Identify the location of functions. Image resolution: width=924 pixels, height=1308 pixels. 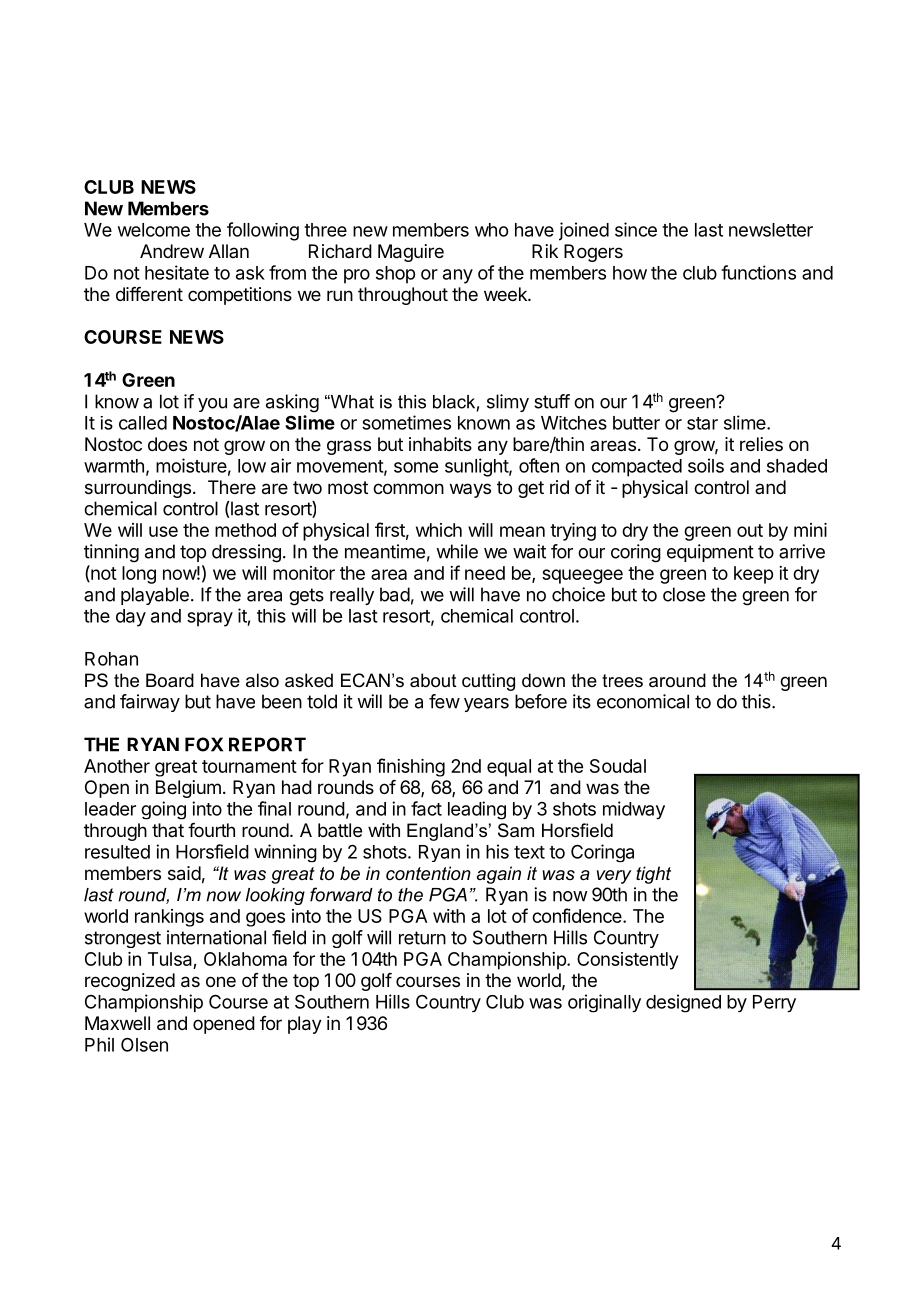
(758, 272).
